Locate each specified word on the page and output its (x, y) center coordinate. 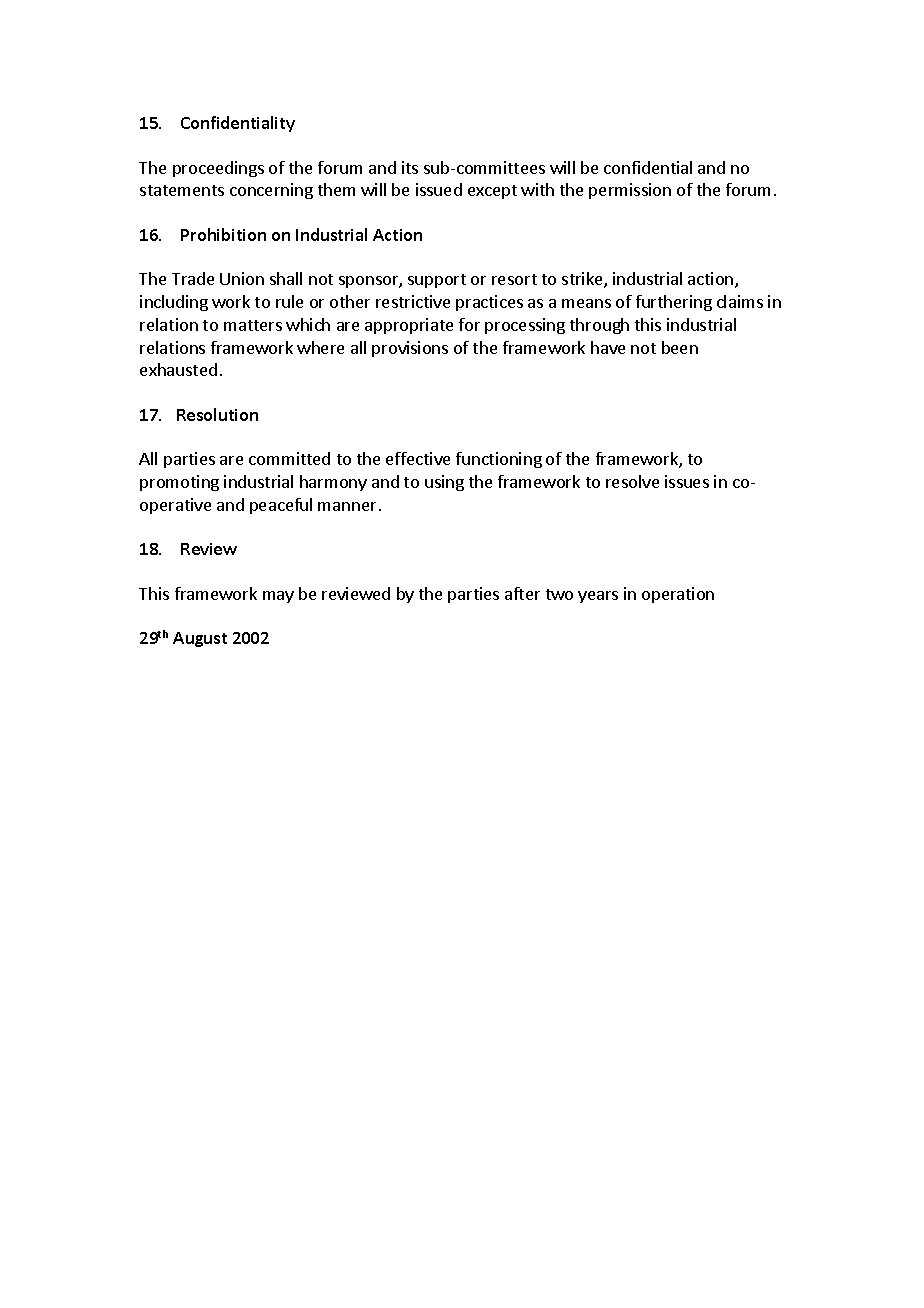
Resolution (217, 414)
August (200, 639)
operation (678, 595)
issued (439, 189)
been (680, 347)
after (522, 593)
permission (630, 191)
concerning (271, 191)
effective (418, 458)
